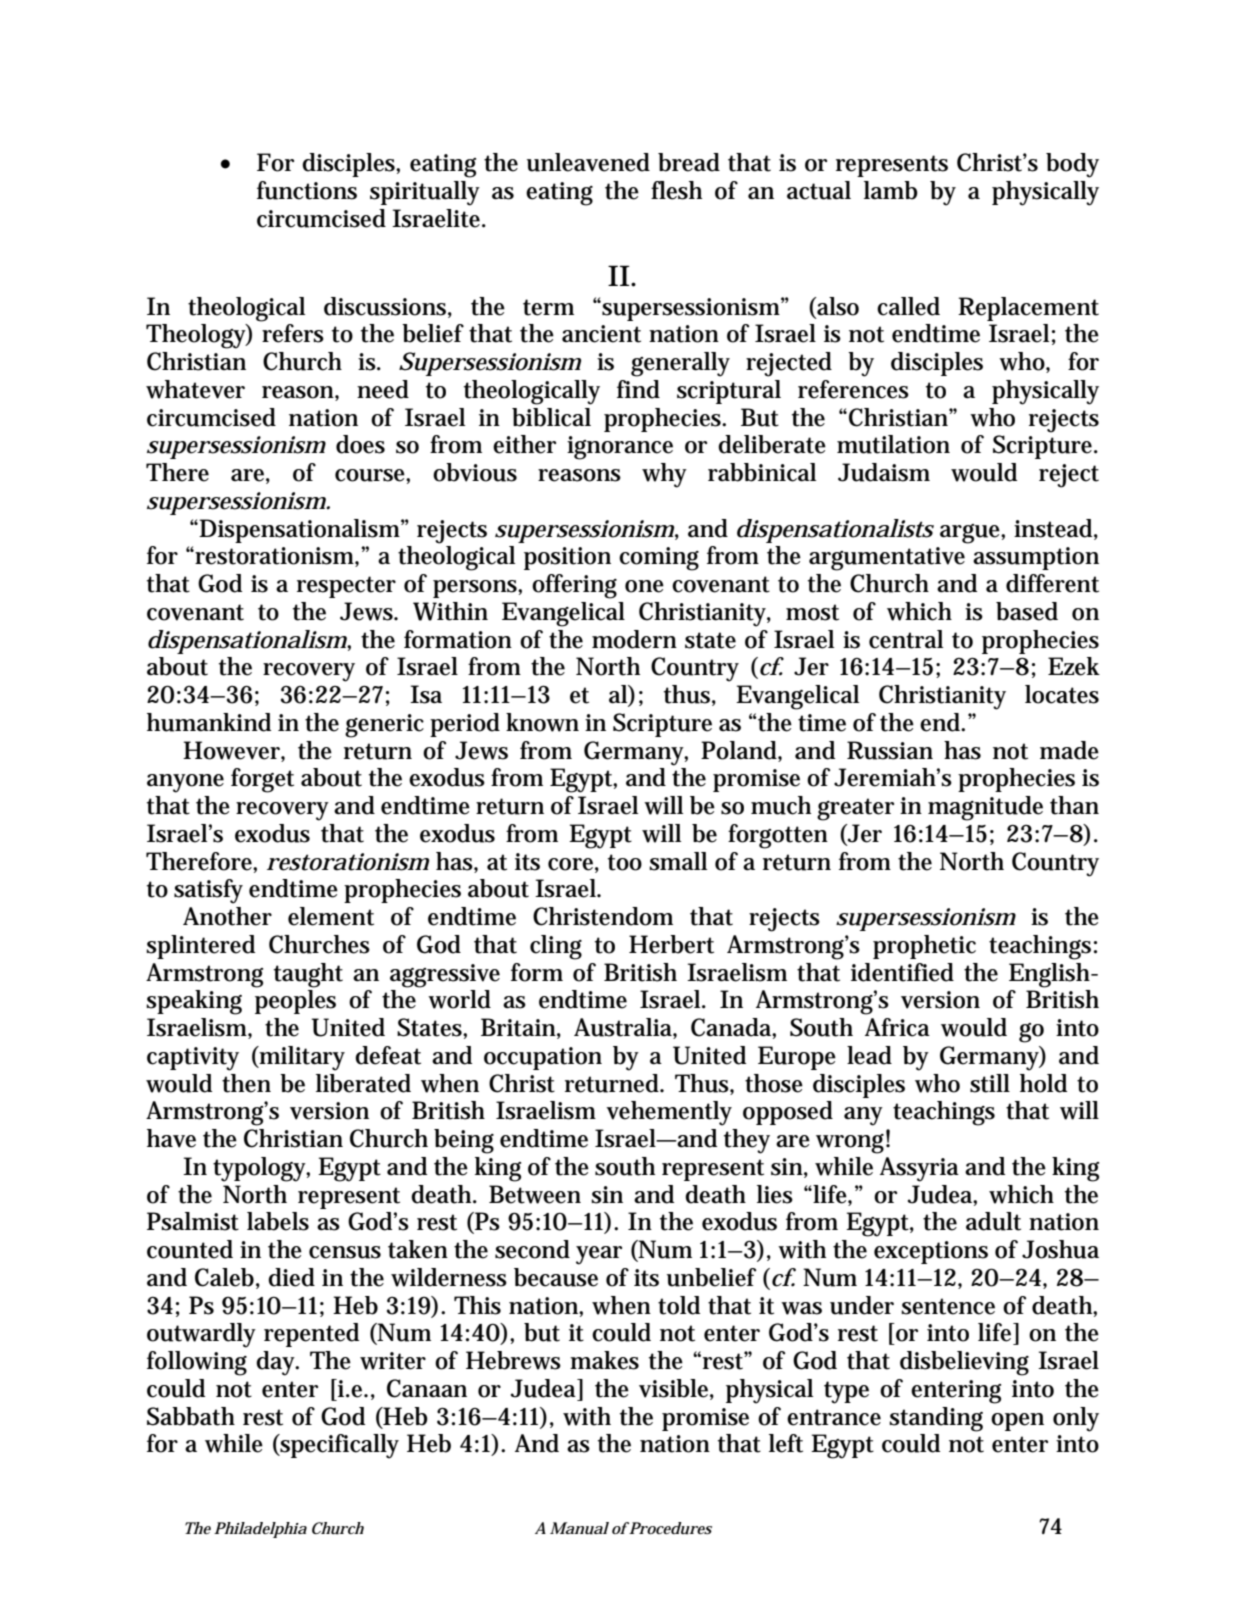 The height and width of the screenshot is (1612, 1246). Describe the element at coordinates (370, 475) in the screenshot. I see `course` at that location.
